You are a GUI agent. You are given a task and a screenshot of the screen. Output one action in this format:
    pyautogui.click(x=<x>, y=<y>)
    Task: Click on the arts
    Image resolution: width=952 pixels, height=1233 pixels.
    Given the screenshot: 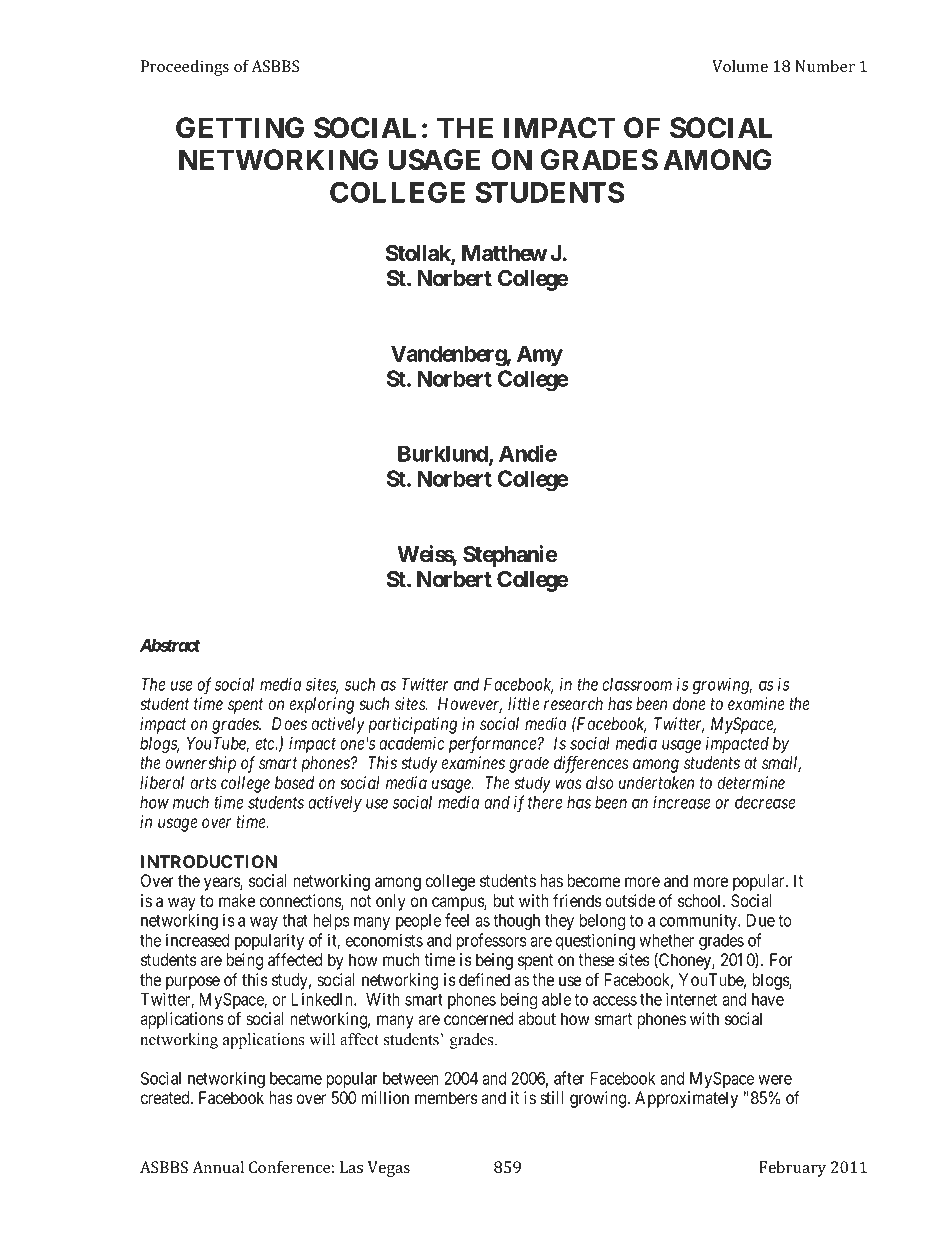 What is the action you would take?
    pyautogui.click(x=203, y=783)
